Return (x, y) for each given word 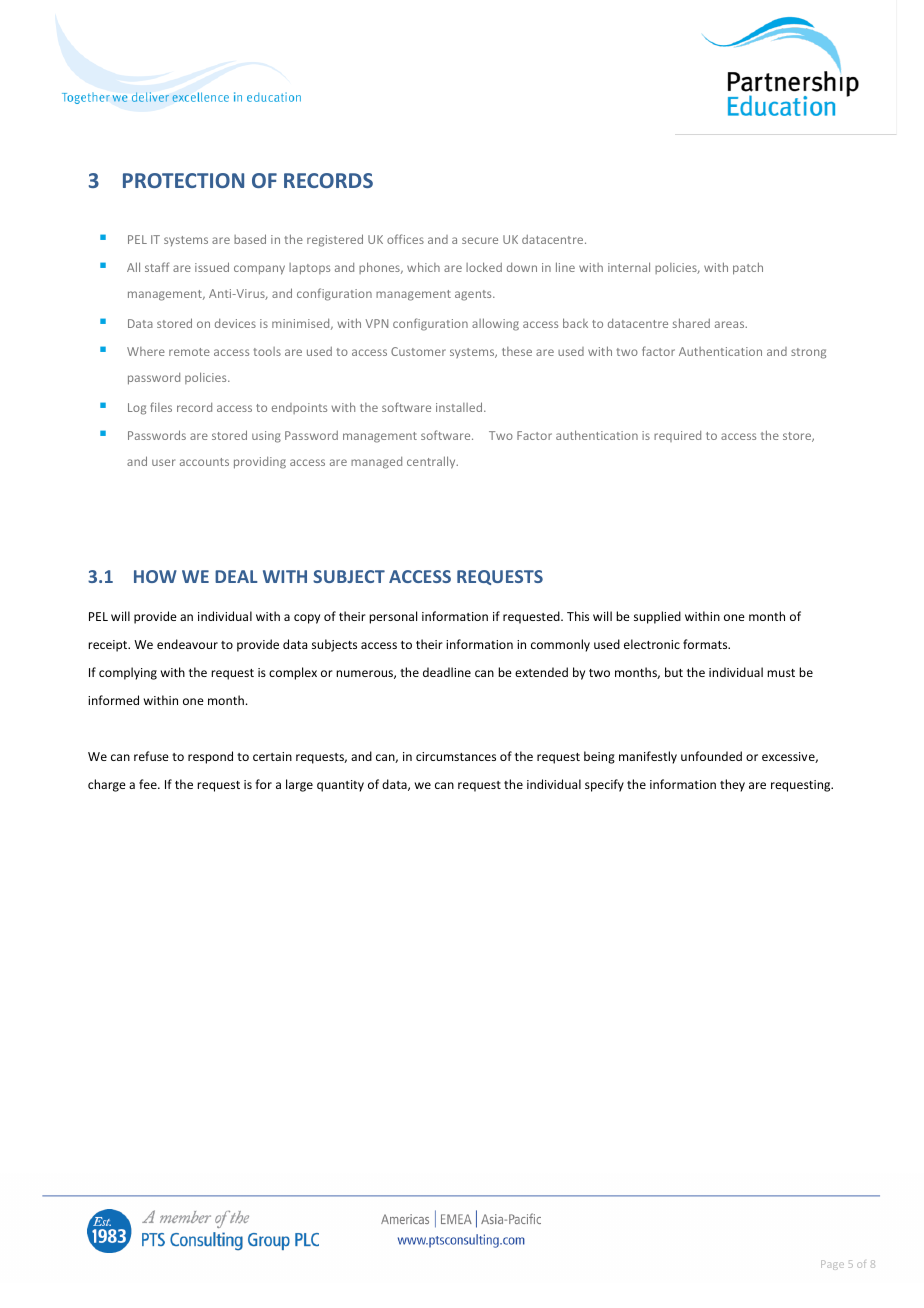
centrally (432, 462)
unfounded (711, 756)
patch (748, 268)
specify (604, 785)
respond (210, 757)
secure (480, 240)
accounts (204, 462)
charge (107, 785)
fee (149, 784)
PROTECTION (183, 180)
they (732, 785)
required (677, 436)
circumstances (456, 756)
